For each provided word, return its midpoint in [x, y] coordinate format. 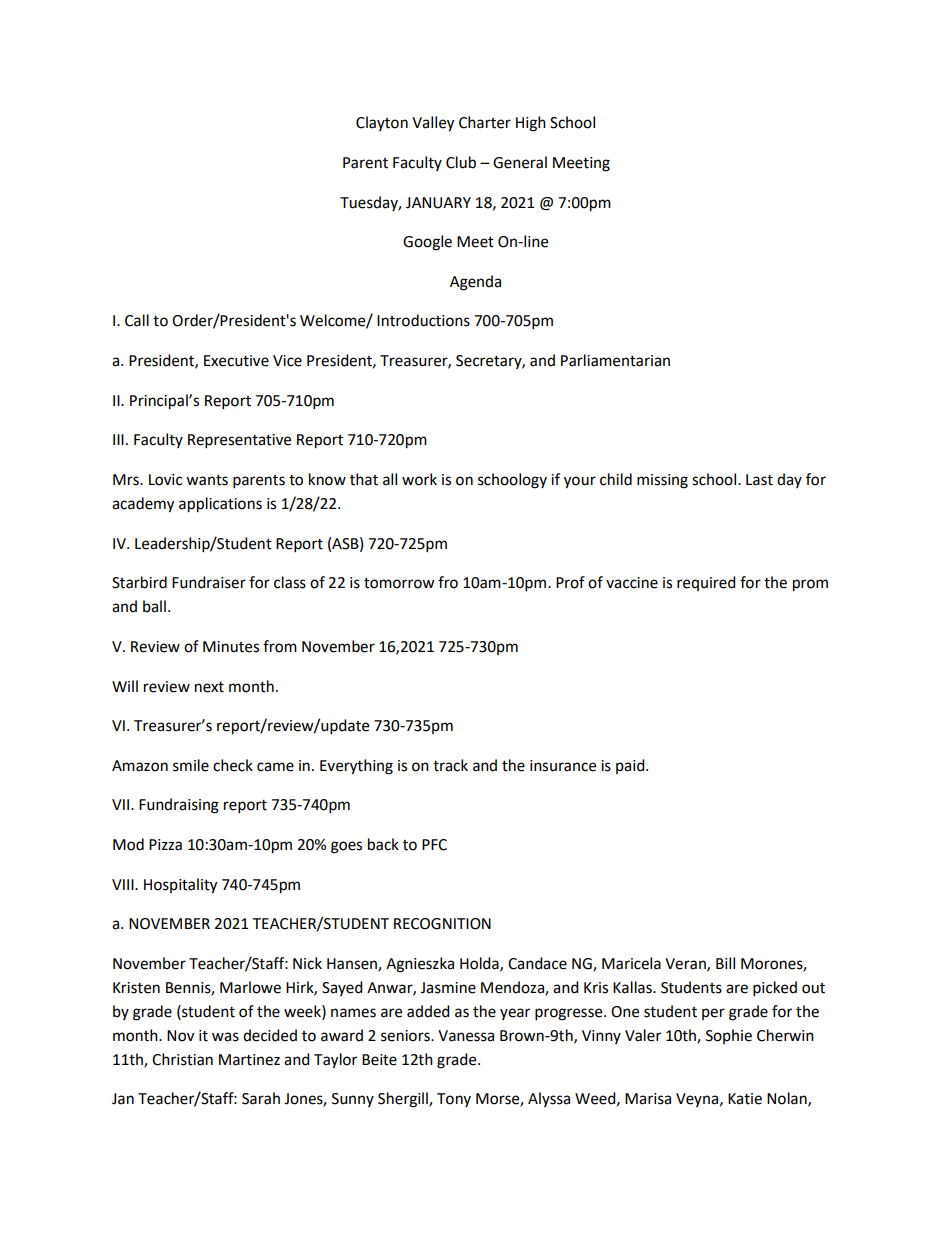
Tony [454, 1100]
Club [461, 162]
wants [207, 480]
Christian [182, 1059]
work [419, 479]
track [450, 765]
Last [759, 480]
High [531, 124]
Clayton [382, 123]
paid [631, 766]
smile [191, 765]
